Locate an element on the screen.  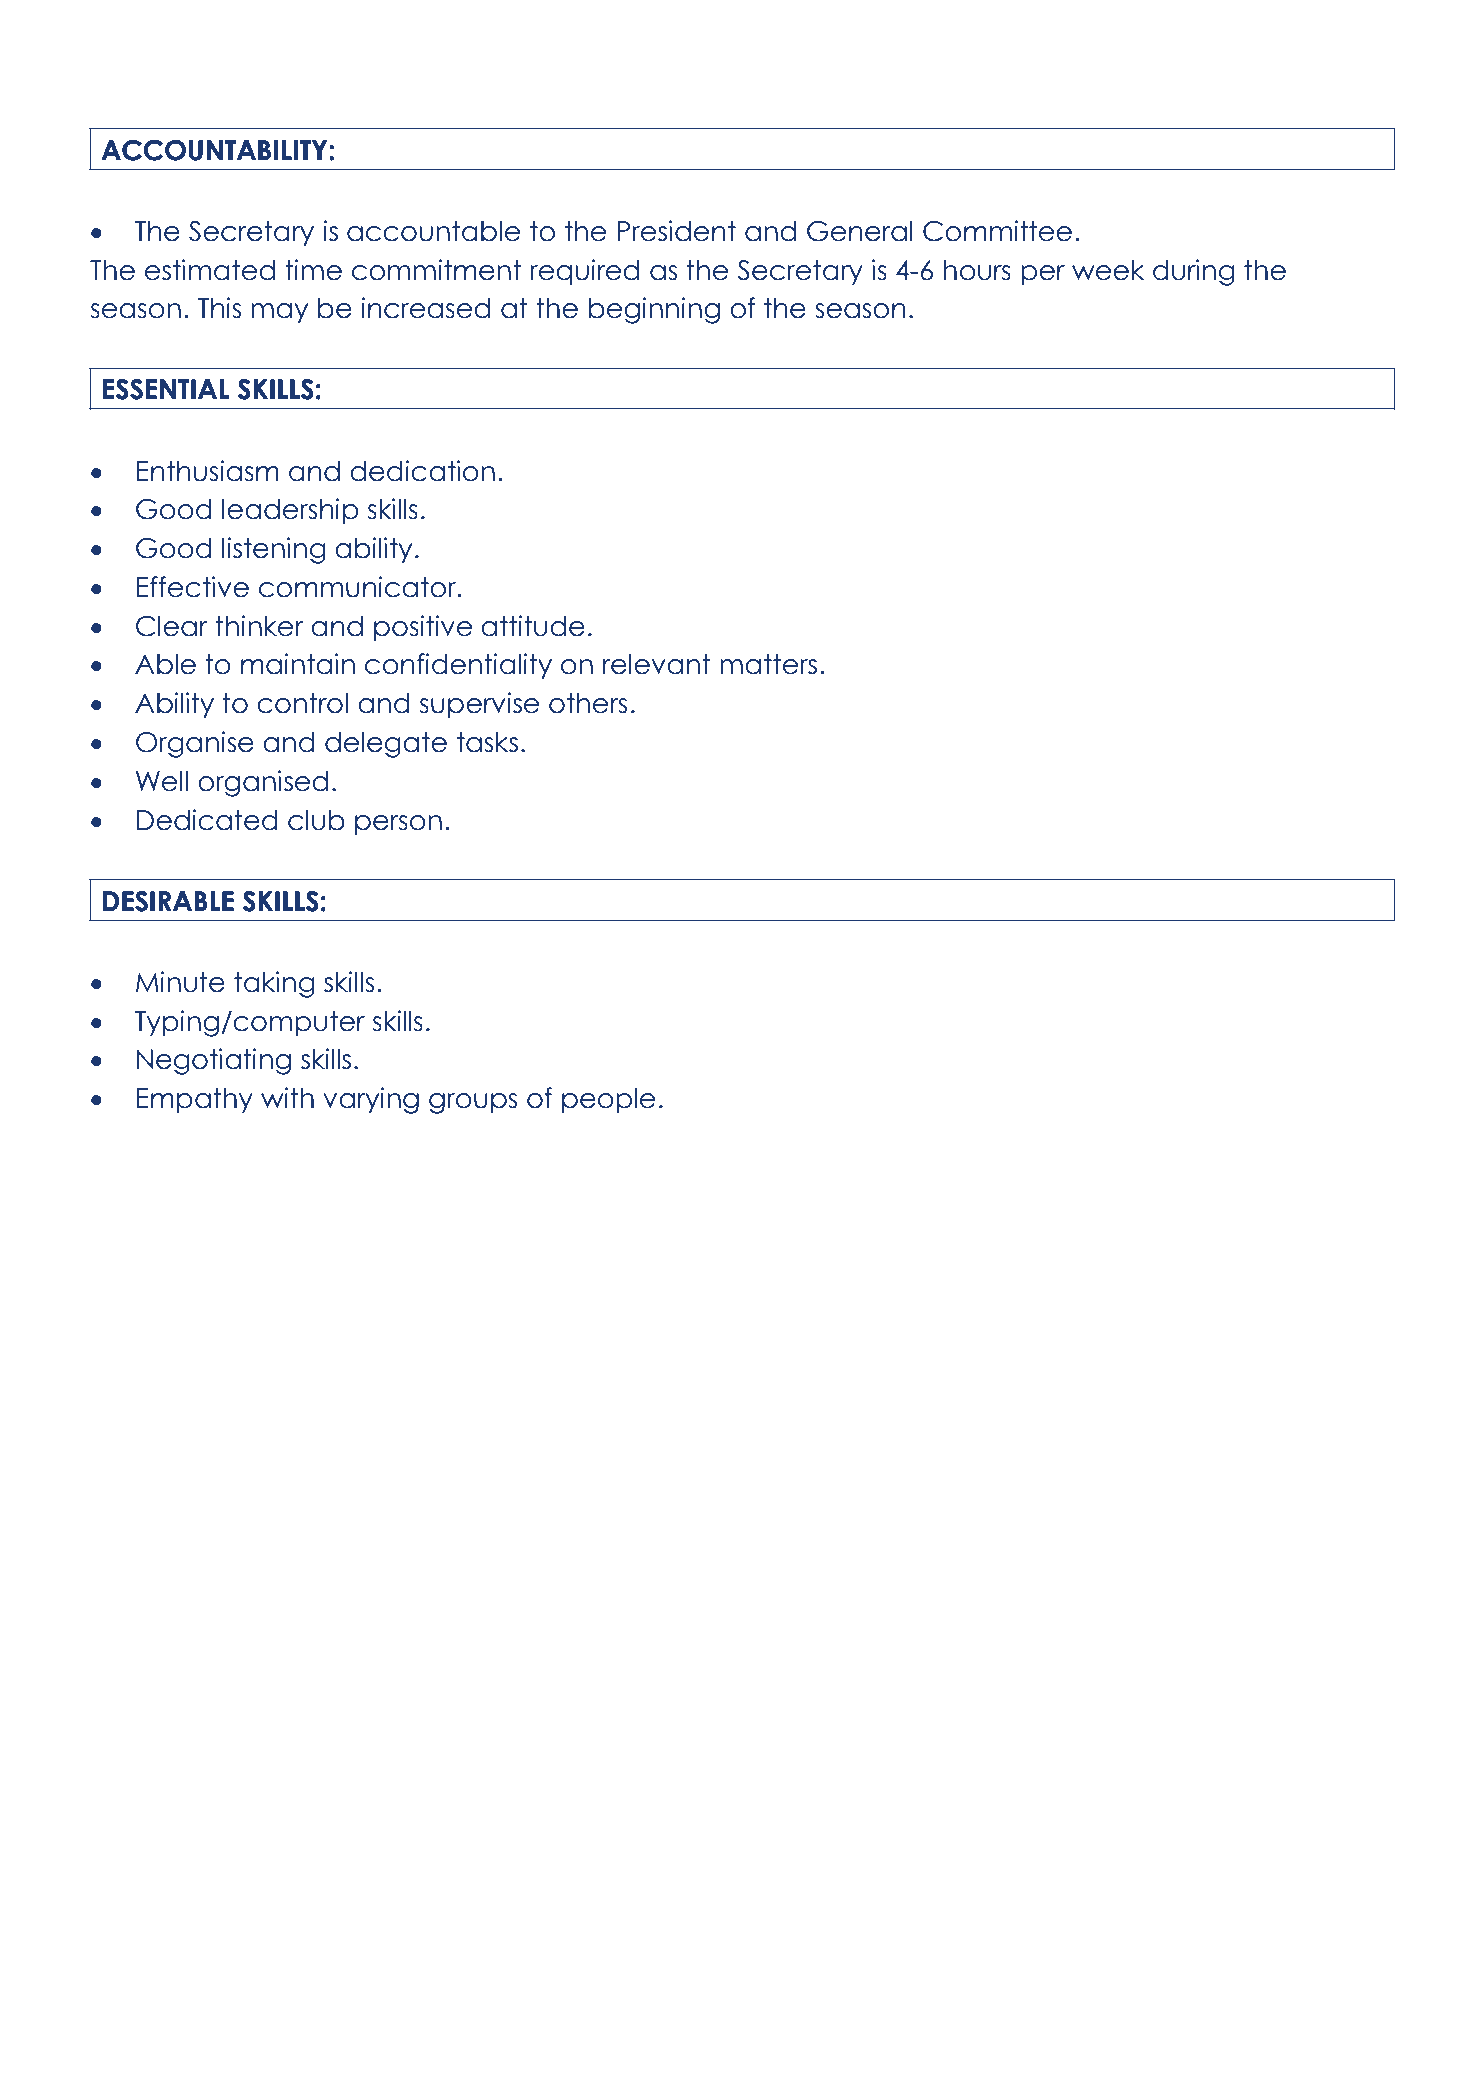
maintain is located at coordinates (298, 664).
